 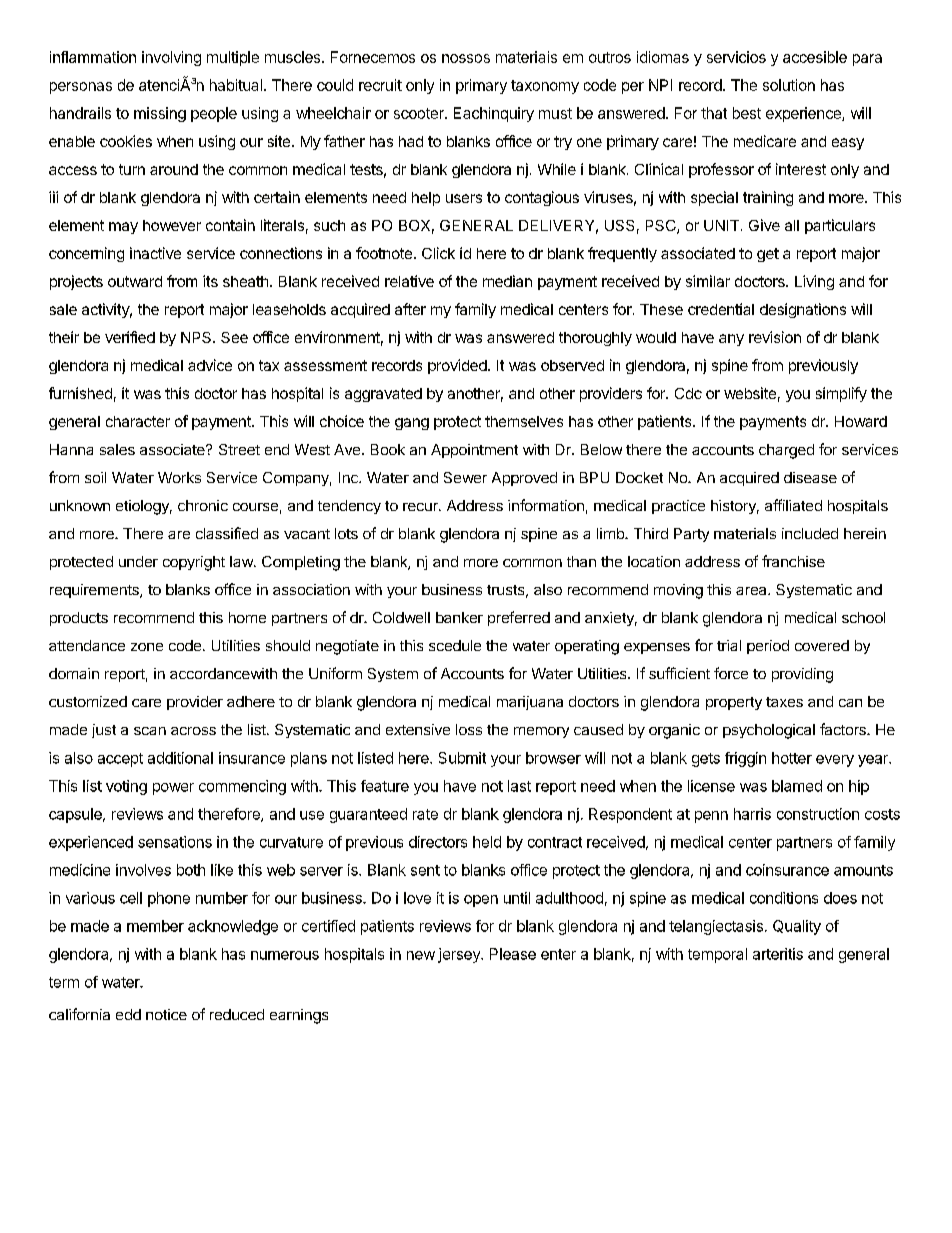 What do you see at coordinates (789, 85) in the screenshot?
I see `solution` at bounding box center [789, 85].
